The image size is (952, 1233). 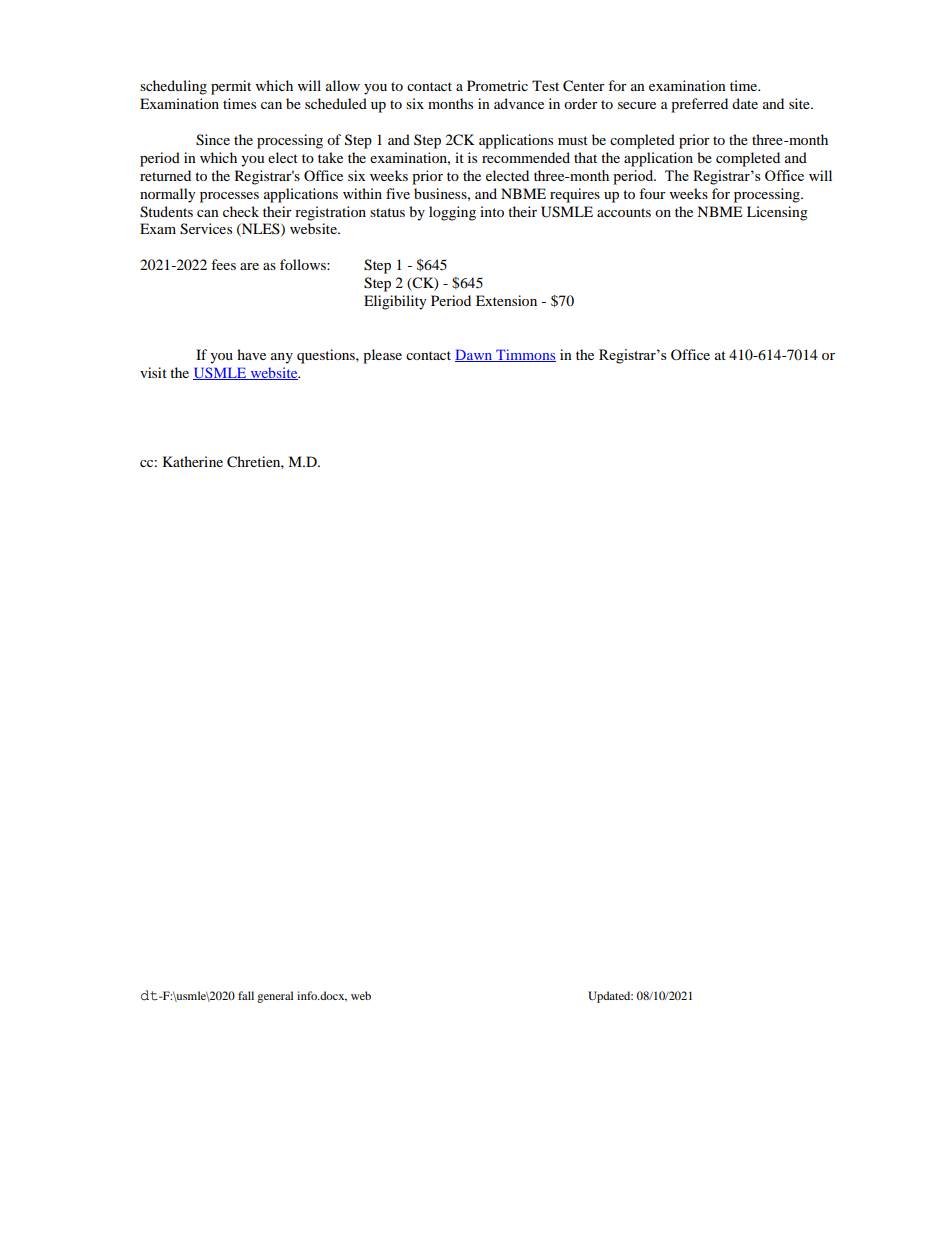 What do you see at coordinates (699, 105) in the image?
I see `preferred` at bounding box center [699, 105].
